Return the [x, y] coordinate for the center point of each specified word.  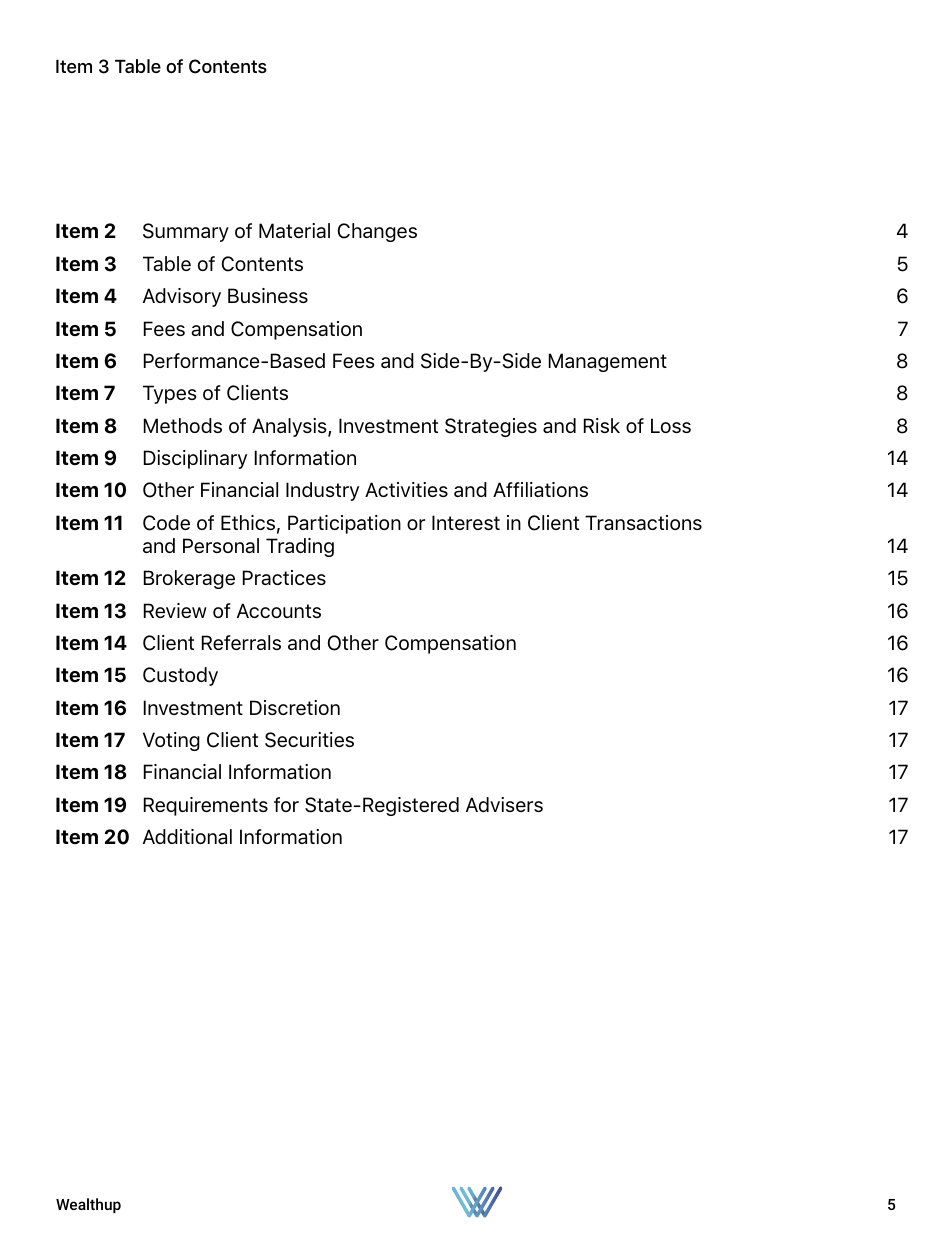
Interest [466, 522]
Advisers [504, 804]
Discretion [295, 707]
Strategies [491, 427]
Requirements [206, 806]
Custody [180, 676]
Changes [377, 232]
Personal [221, 545]
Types [170, 394]
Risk [602, 425]
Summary [186, 232]
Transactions [643, 522]
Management [608, 362]
